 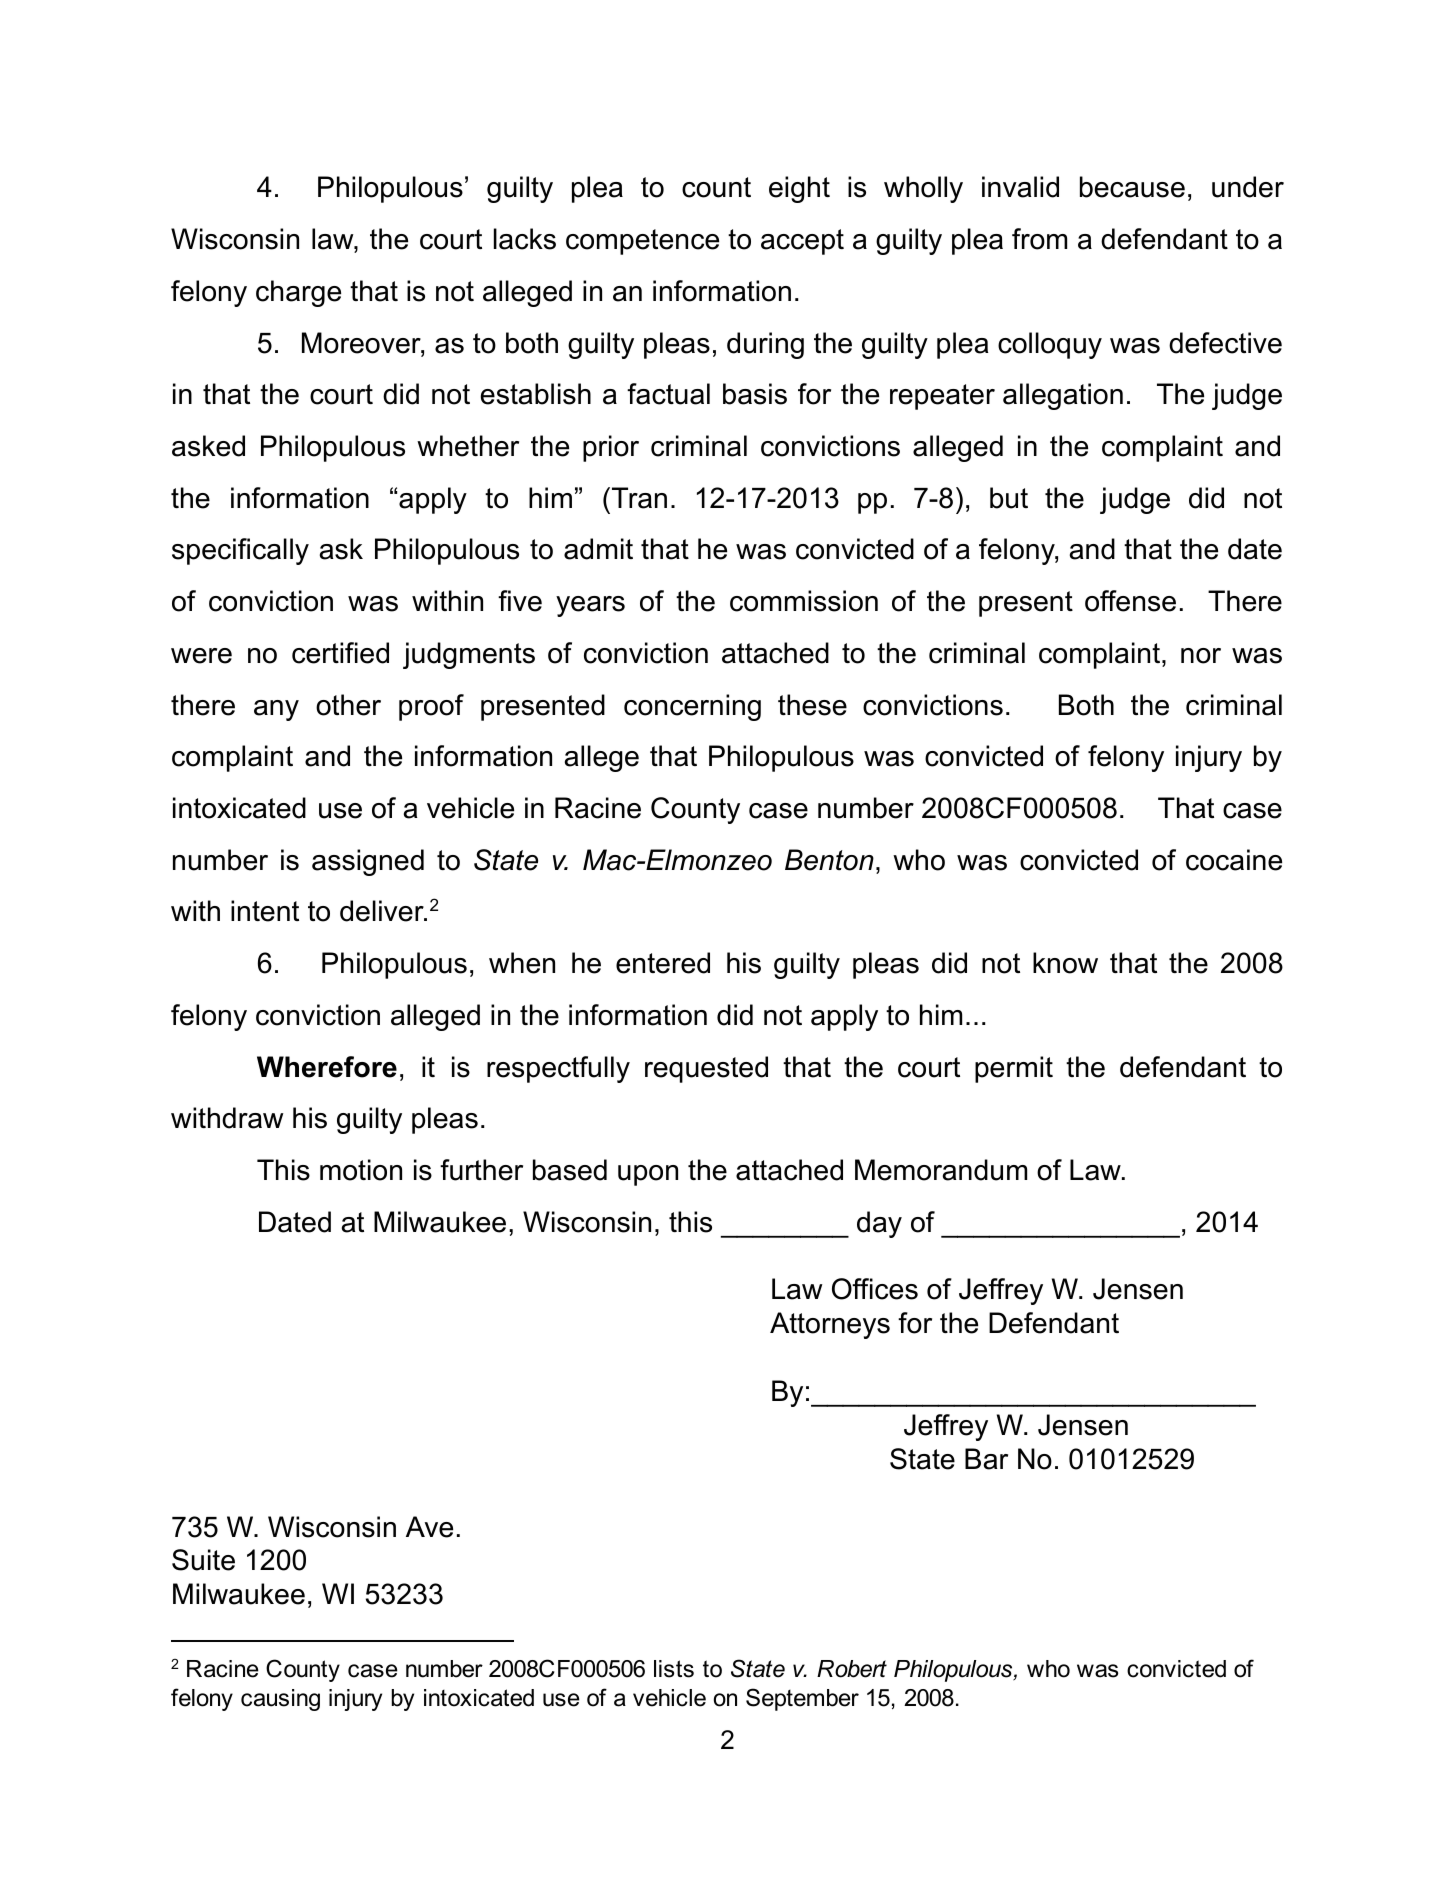 What do you see at coordinates (1201, 656) in the document?
I see `nor` at bounding box center [1201, 656].
